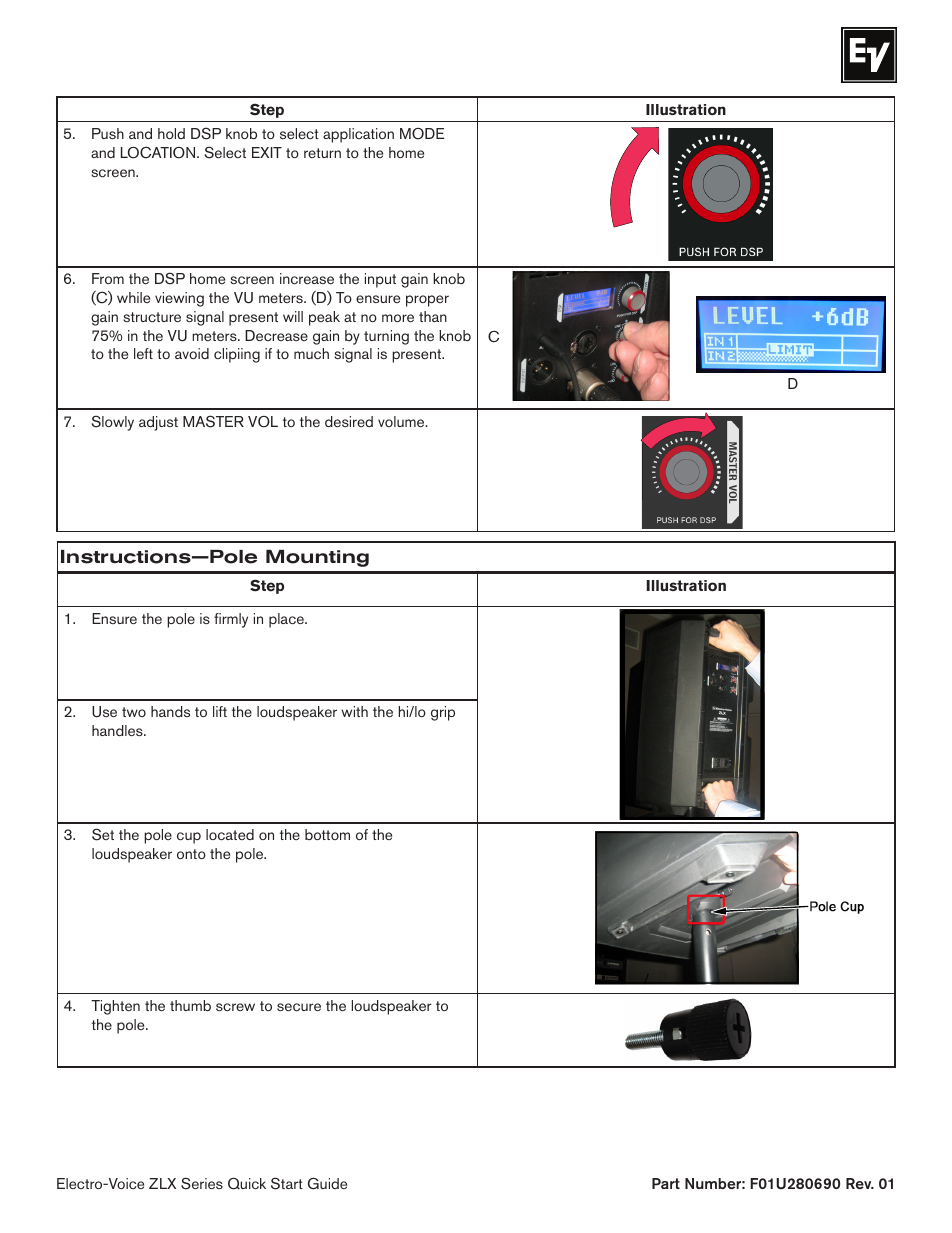 The height and width of the image is (1233, 952). I want to click on MODE, so click(422, 134).
